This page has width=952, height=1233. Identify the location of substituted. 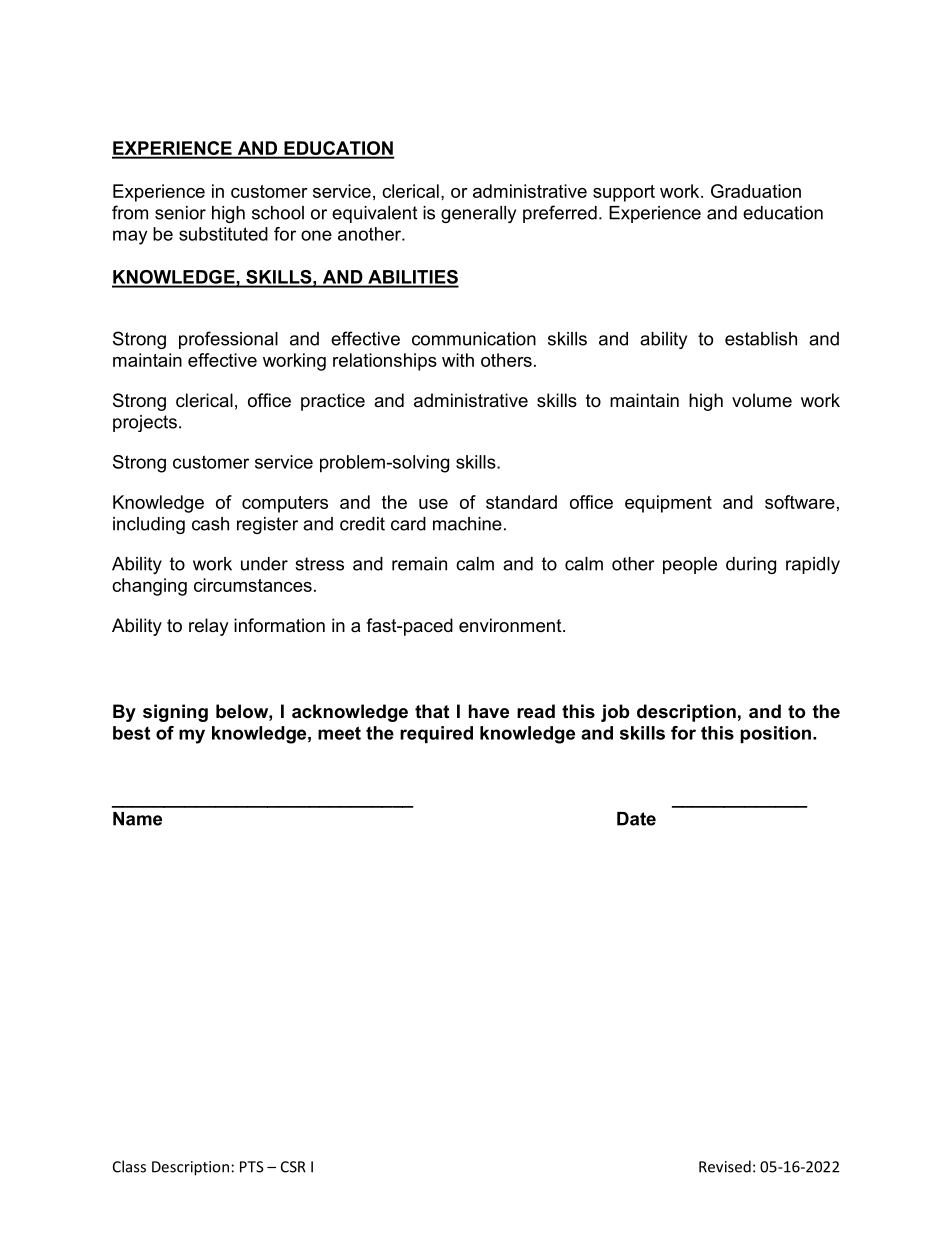
(223, 234).
